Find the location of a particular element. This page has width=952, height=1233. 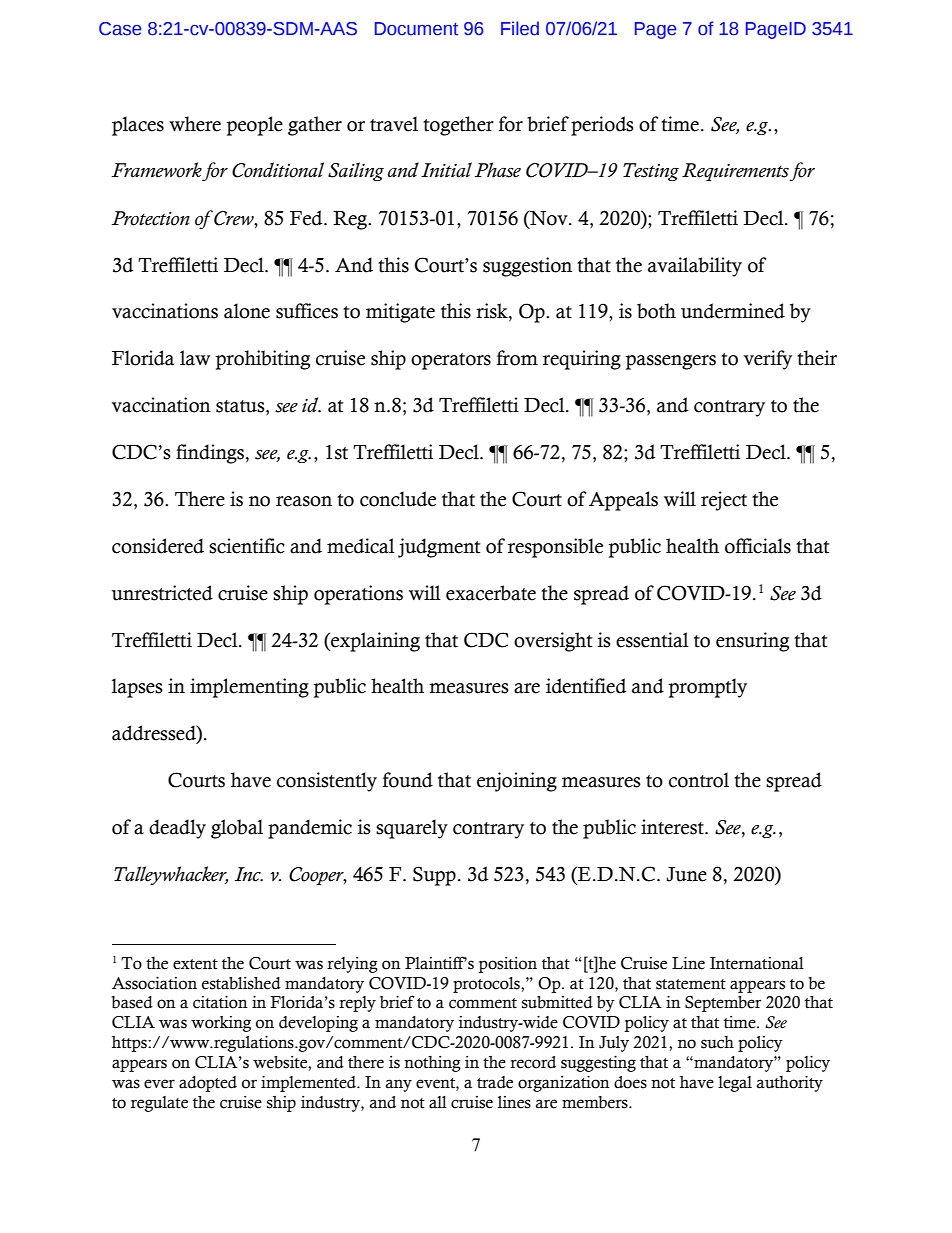

operators is located at coordinates (451, 361).
